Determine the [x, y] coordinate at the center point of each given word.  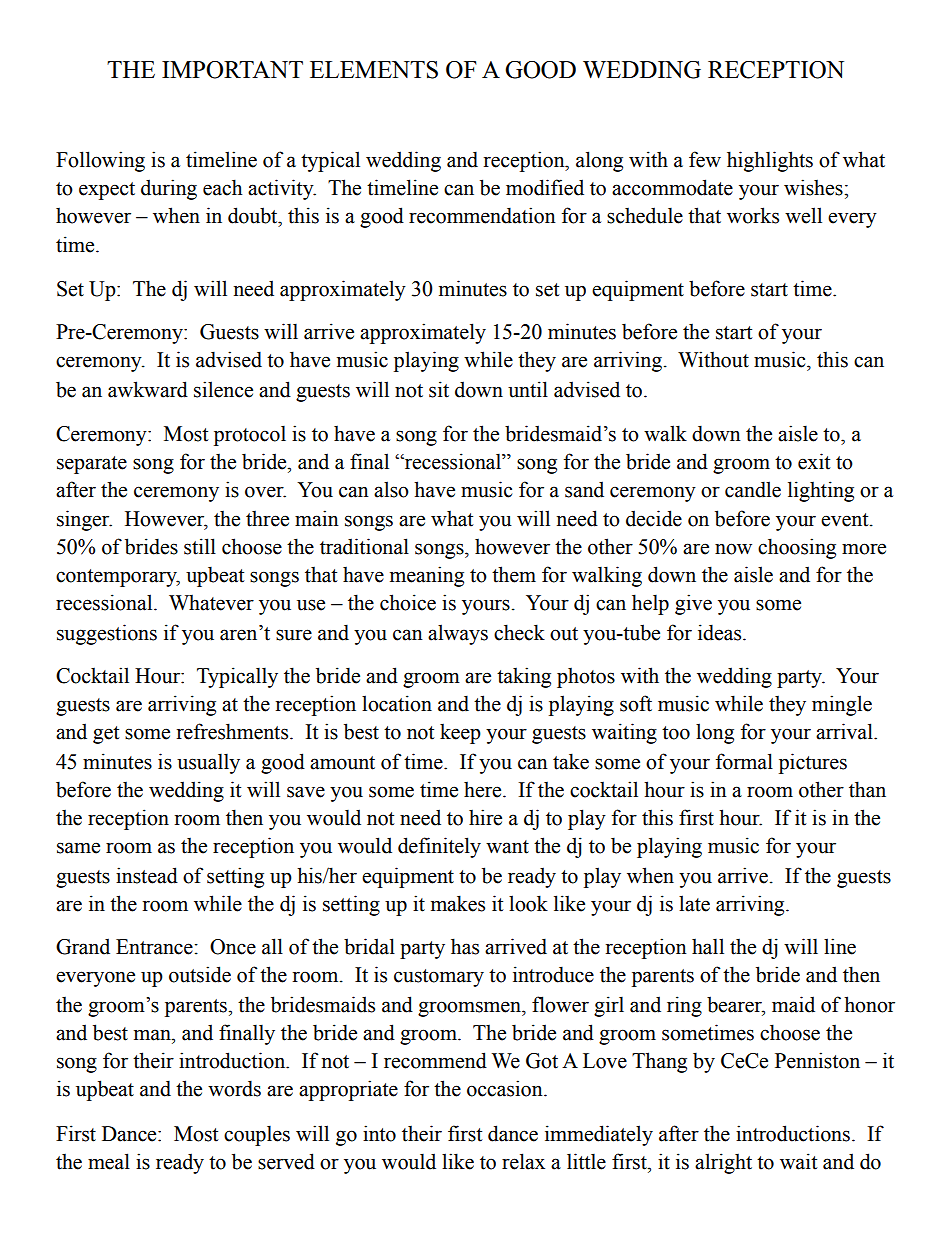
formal [744, 761]
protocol [250, 435]
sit [439, 389]
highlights [770, 161]
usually [208, 763]
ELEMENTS [374, 70]
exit [814, 461]
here [484, 789]
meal [109, 1161]
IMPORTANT [232, 70]
